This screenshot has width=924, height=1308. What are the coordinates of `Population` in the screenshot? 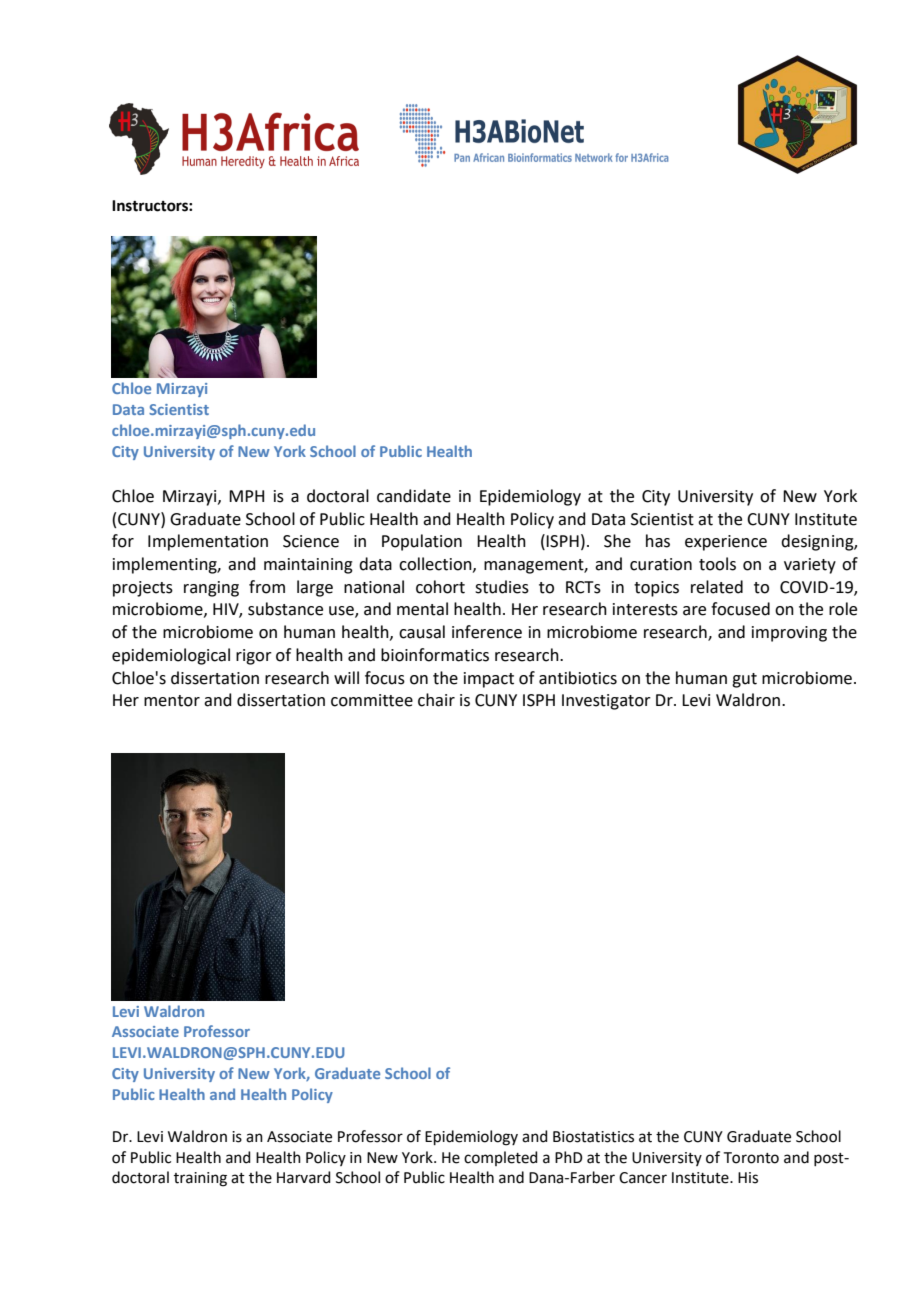 It's located at (422, 542).
